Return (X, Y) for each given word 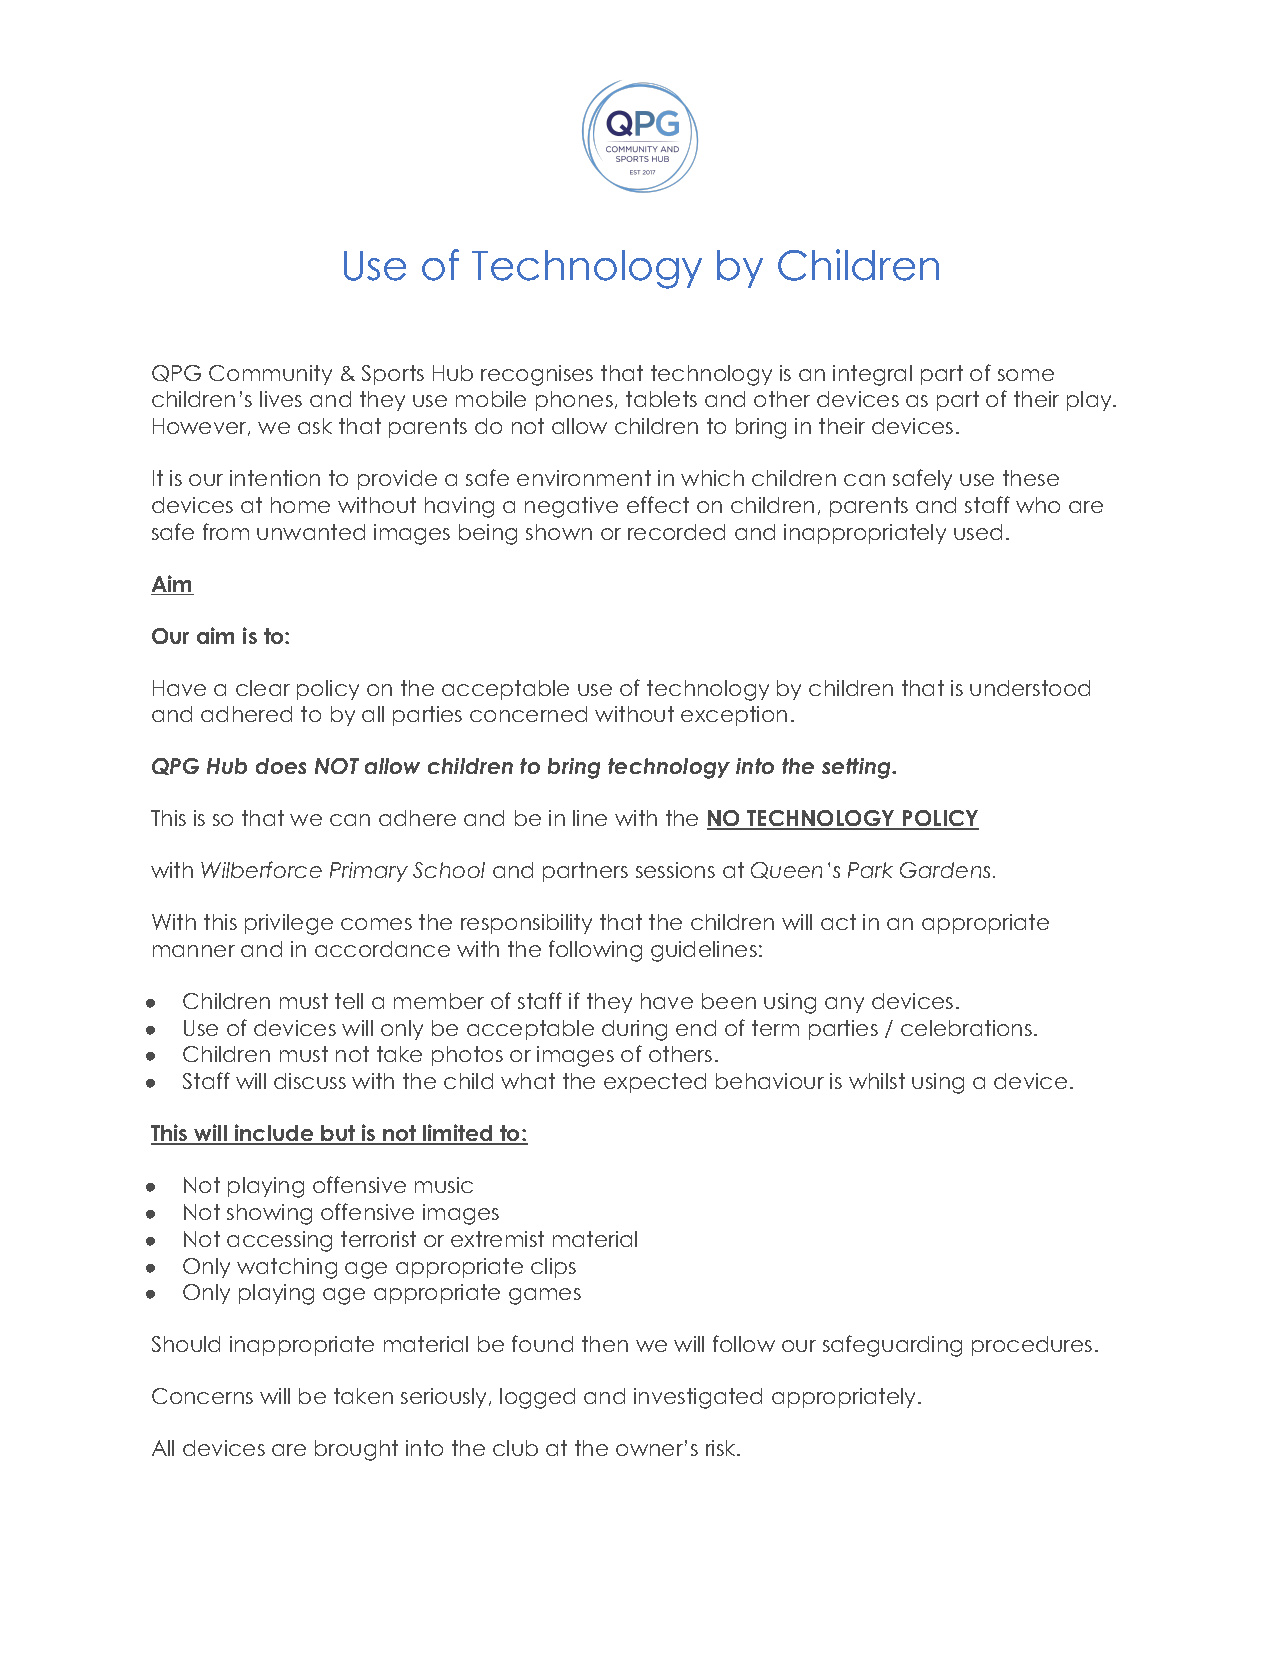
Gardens (945, 870)
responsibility (526, 924)
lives (281, 399)
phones (574, 401)
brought (356, 1450)
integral (872, 375)
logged (537, 1398)
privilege (289, 924)
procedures (1032, 1346)
